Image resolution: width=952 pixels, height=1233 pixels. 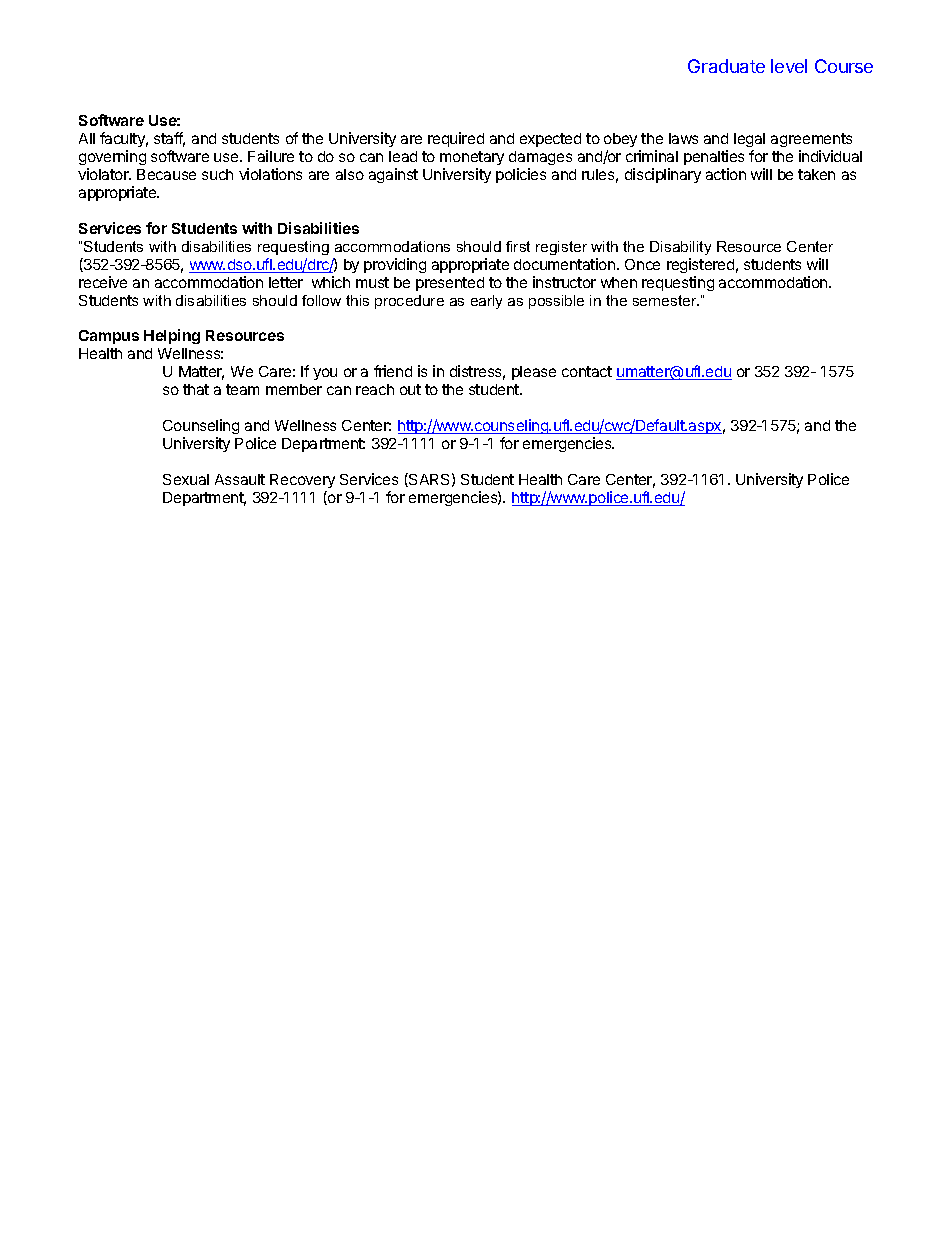 I want to click on penalties, so click(x=714, y=157).
